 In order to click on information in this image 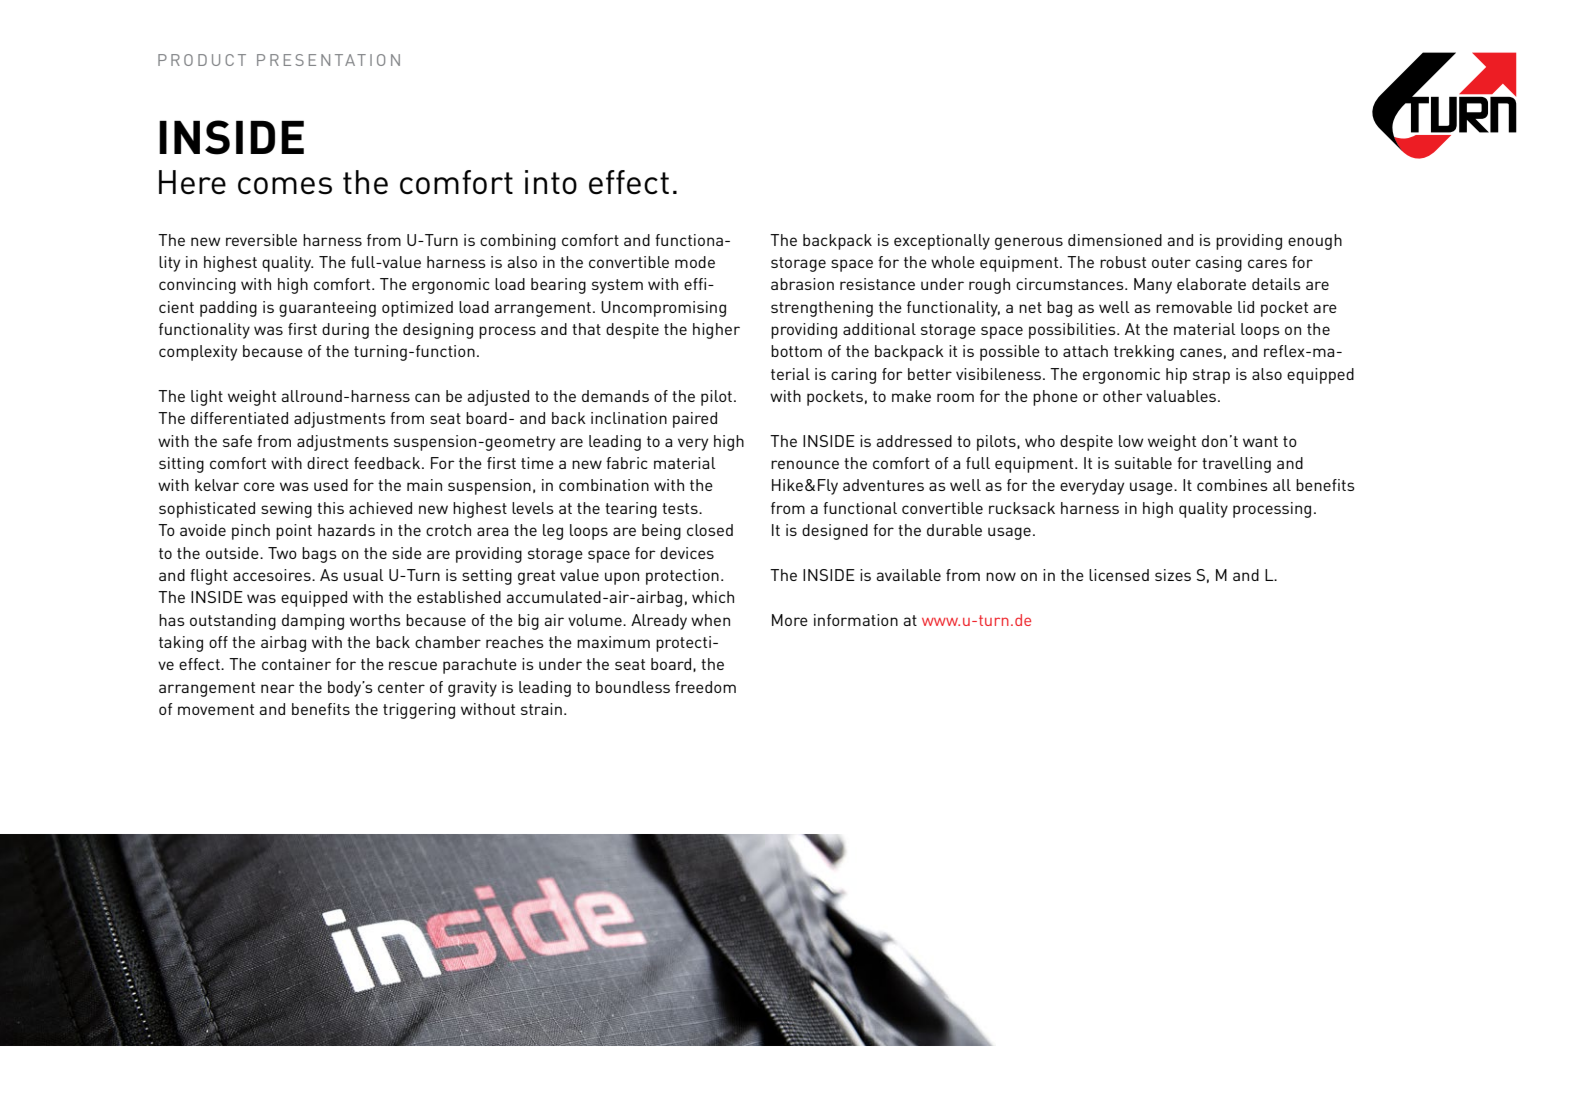, I will do `click(856, 620)`.
